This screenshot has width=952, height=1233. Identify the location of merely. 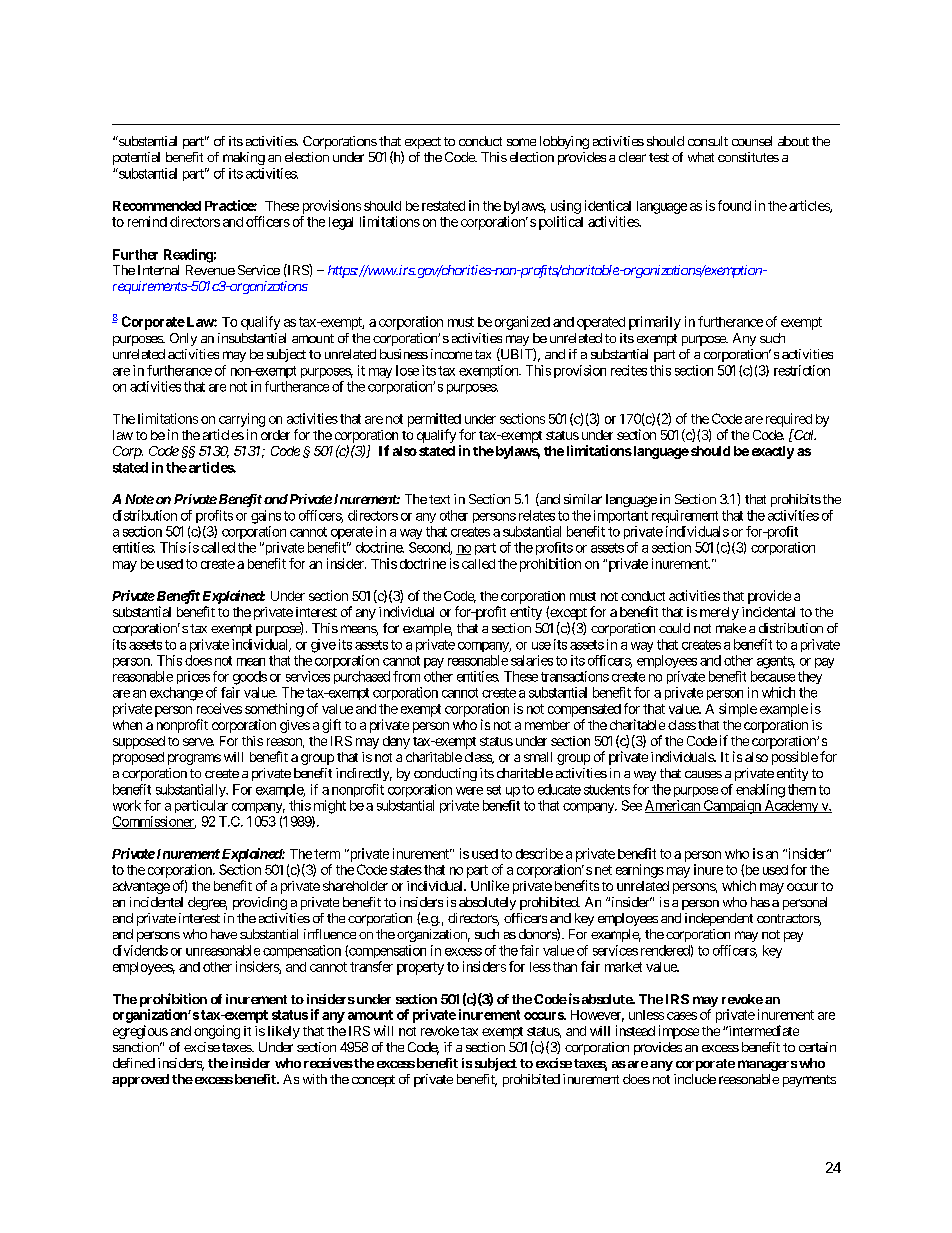
(719, 613).
